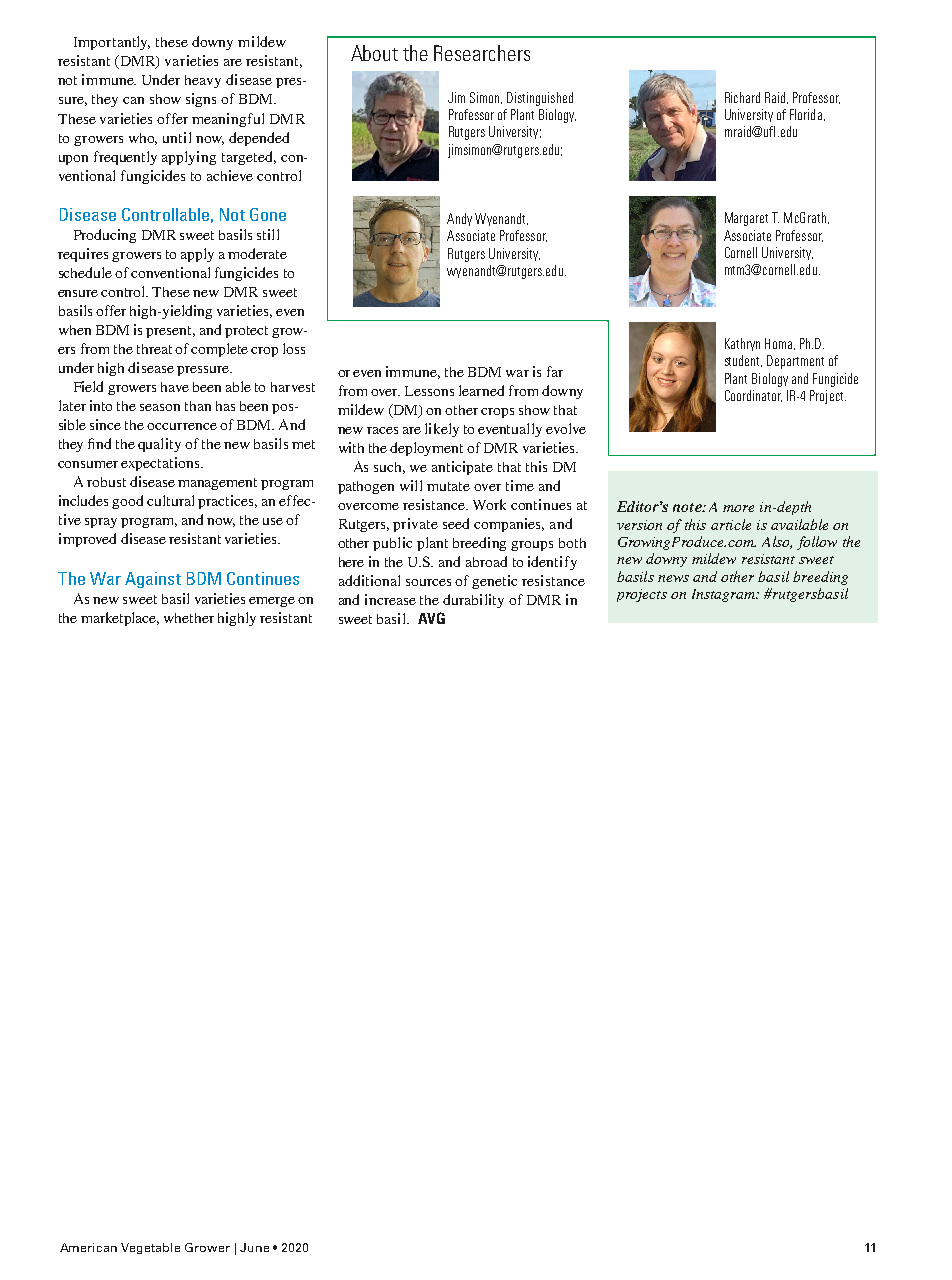  Describe the element at coordinates (88, 1247) in the page. I see `American` at that location.
